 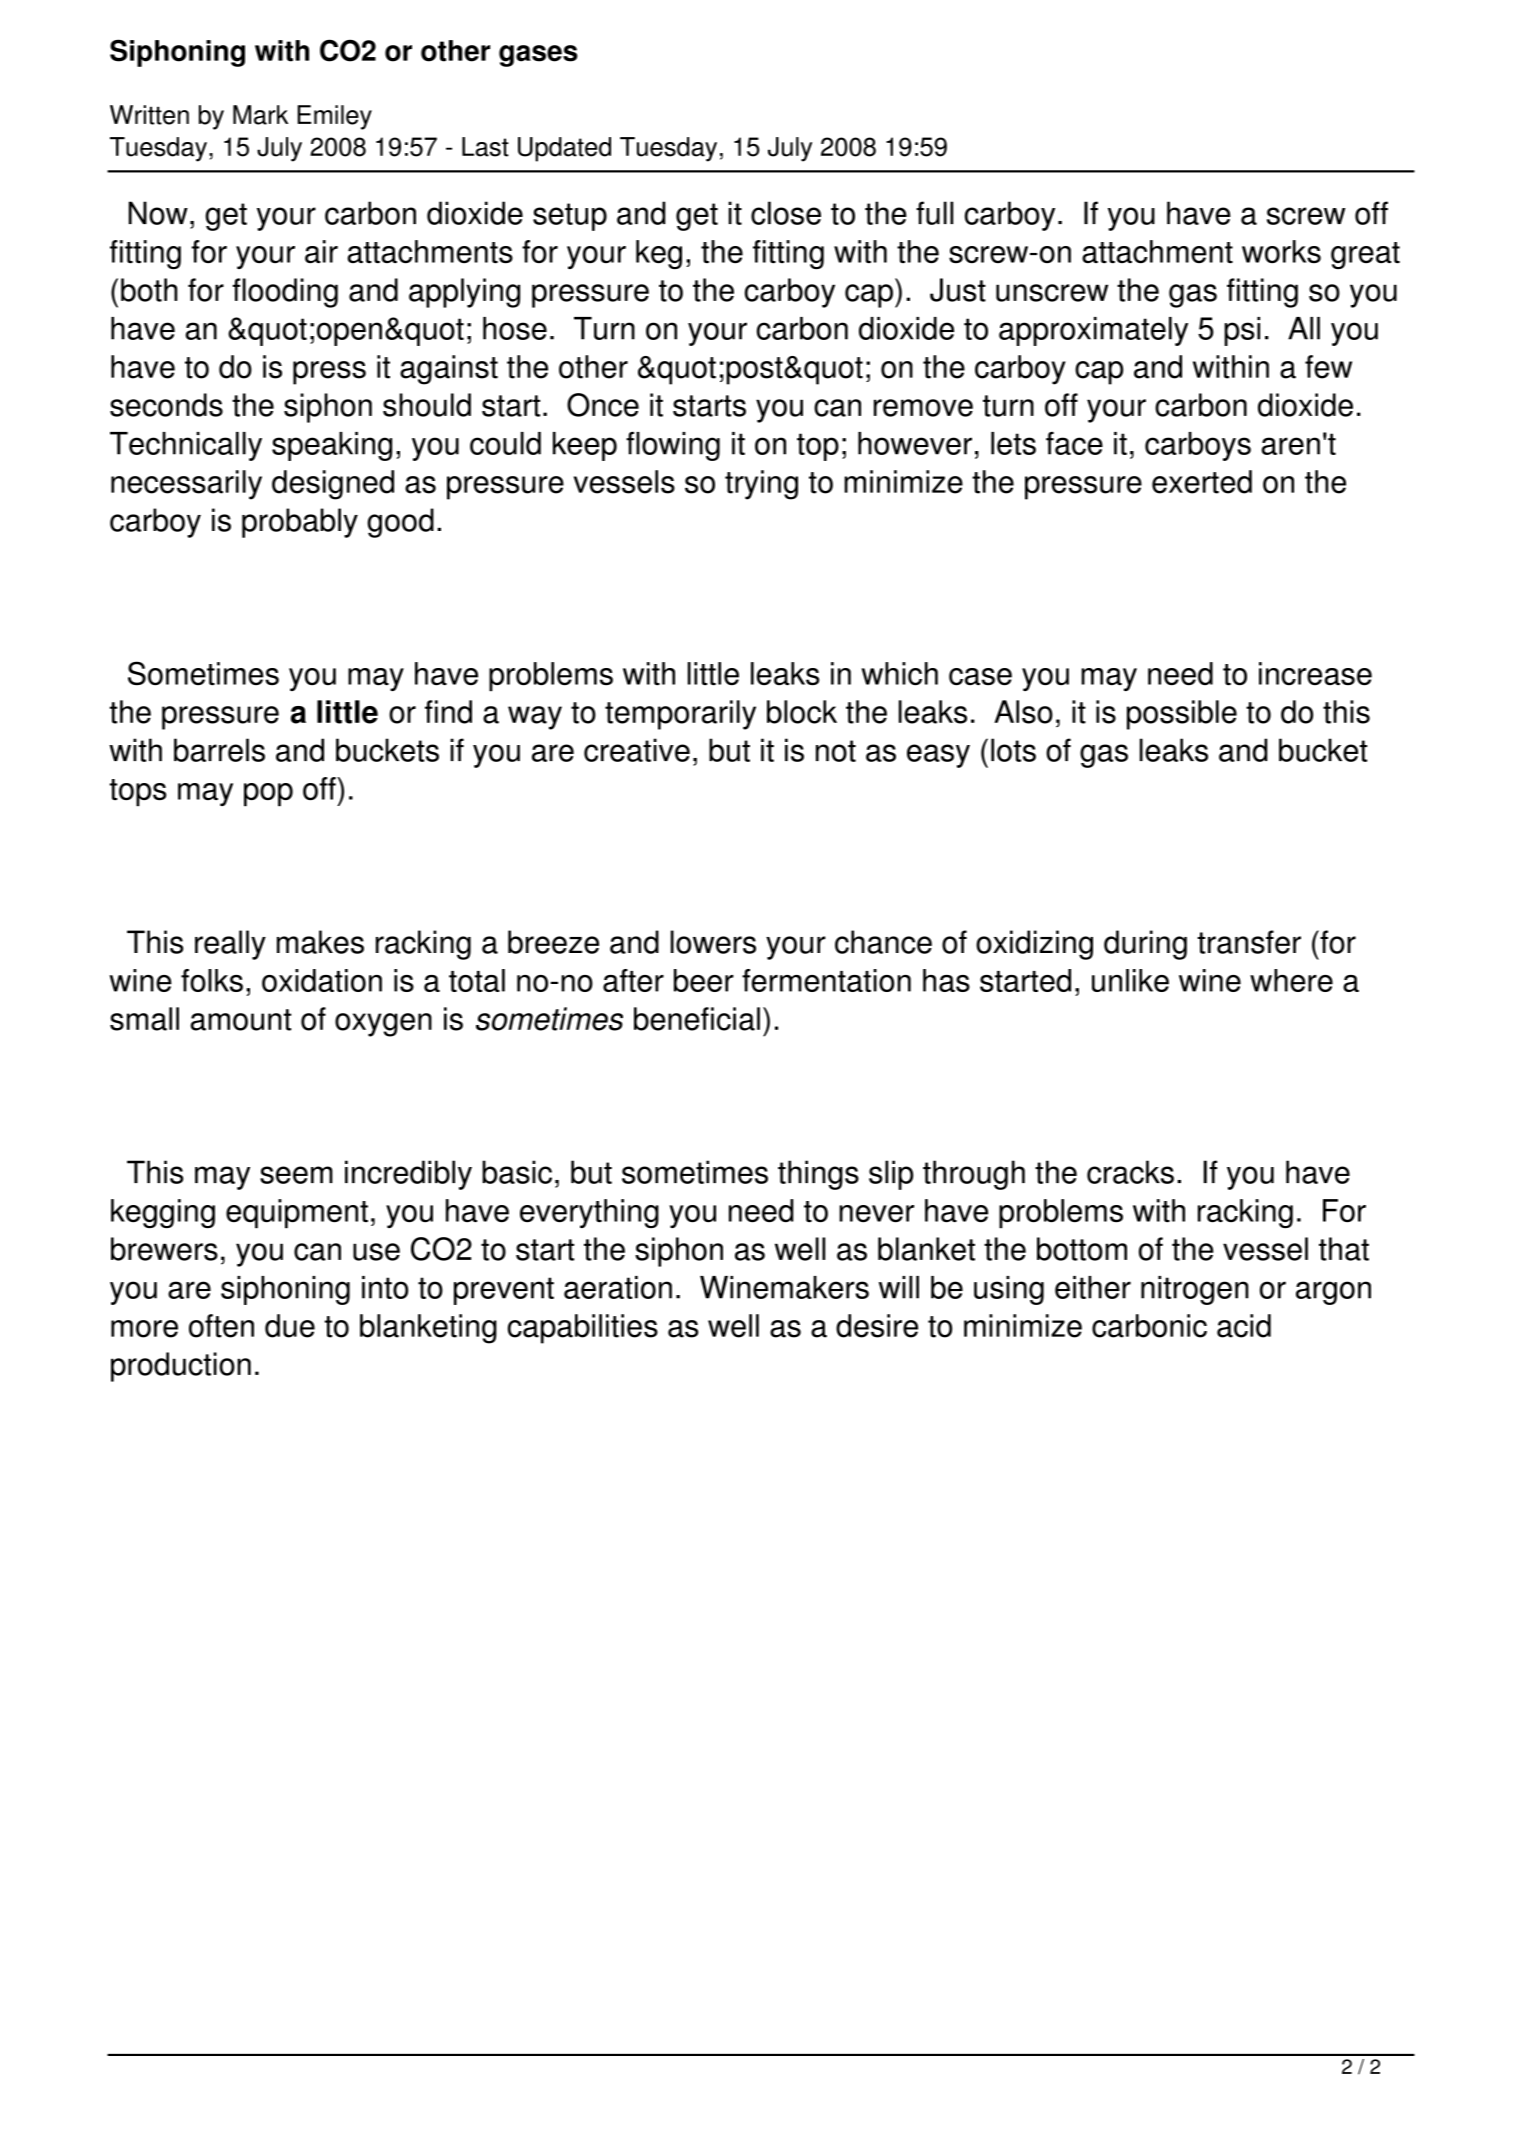 What do you see at coordinates (802, 712) in the page?
I see `block` at bounding box center [802, 712].
